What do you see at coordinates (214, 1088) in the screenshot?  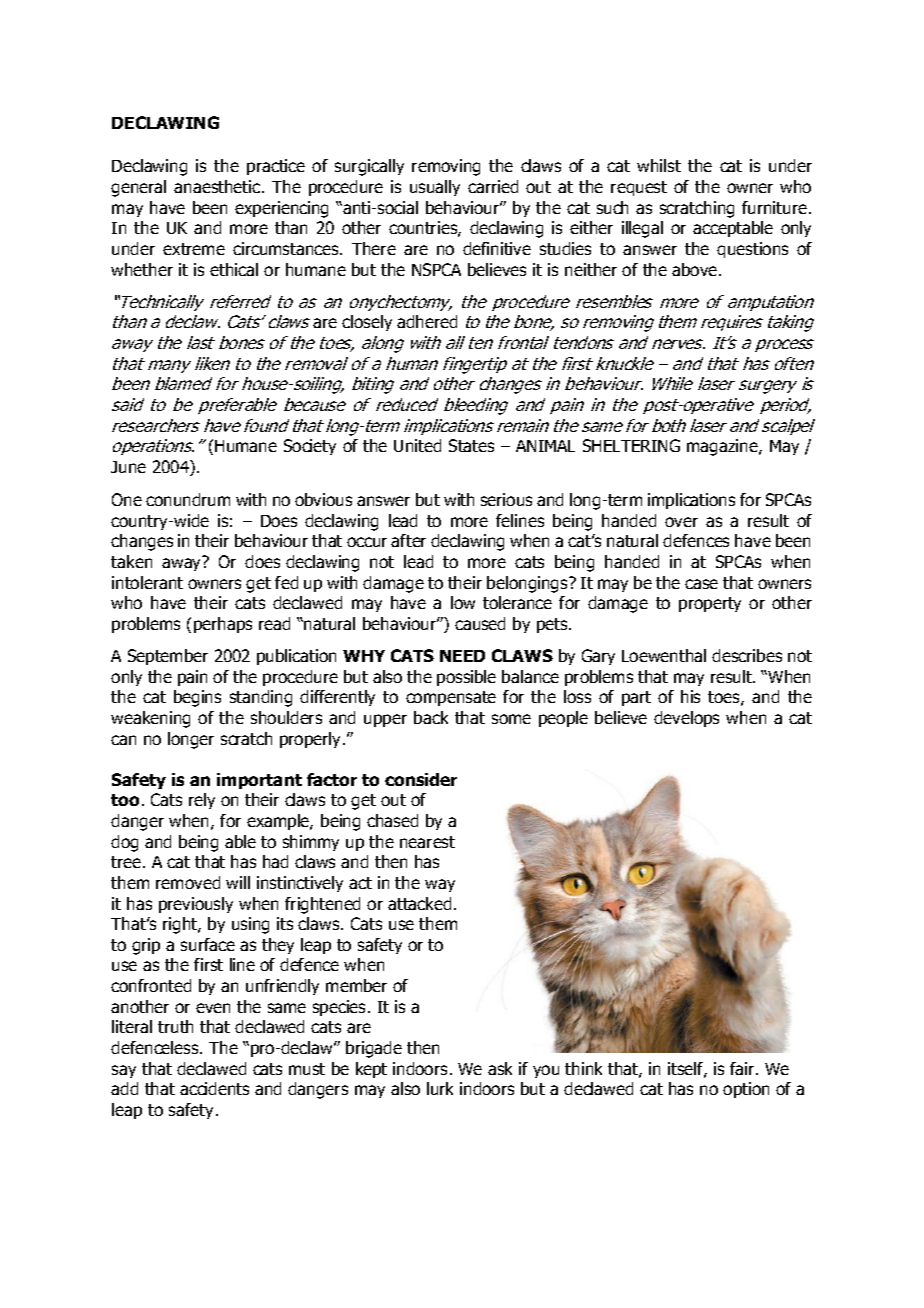 I see `accidents` at bounding box center [214, 1088].
